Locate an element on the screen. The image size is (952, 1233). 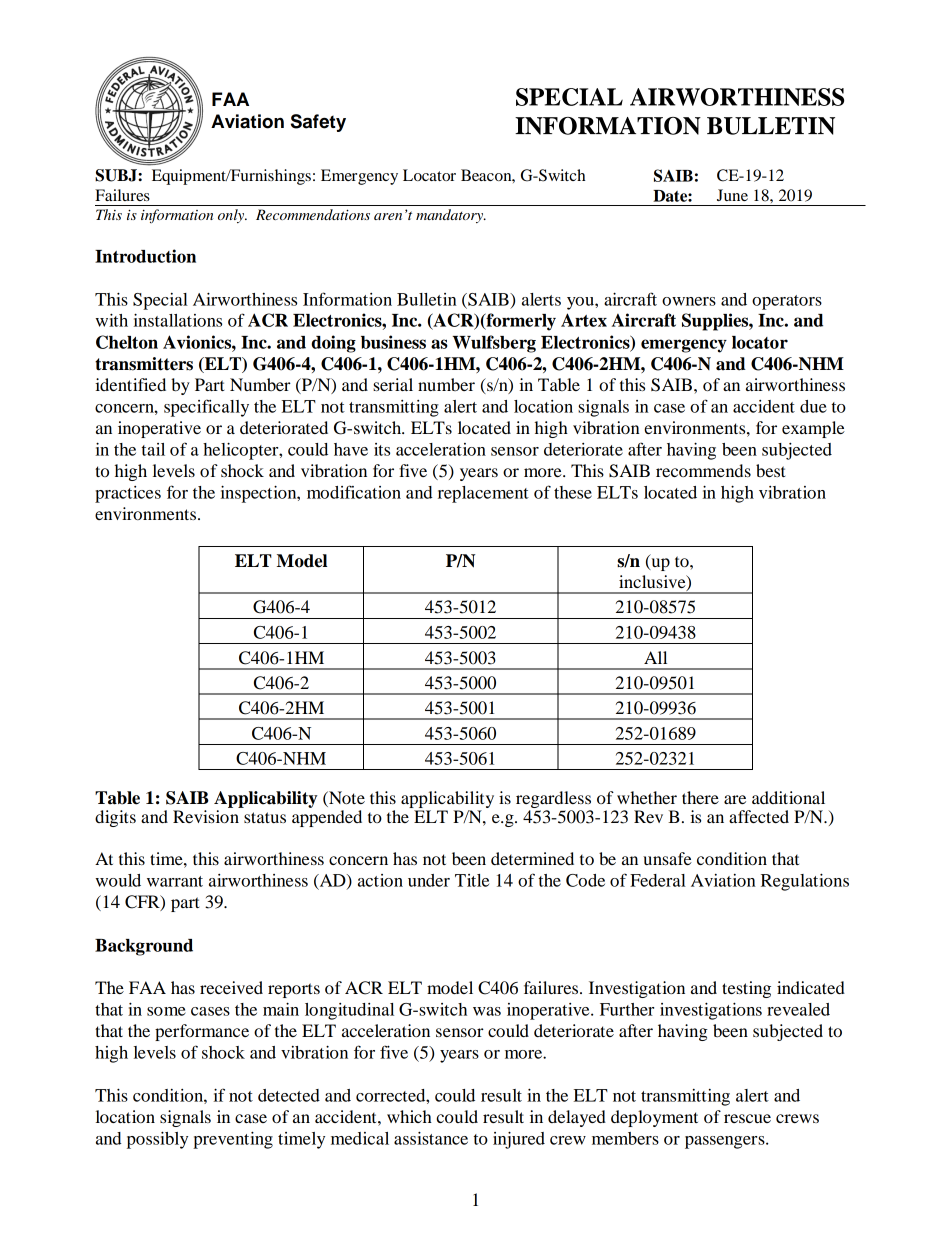
tail is located at coordinates (153, 449).
